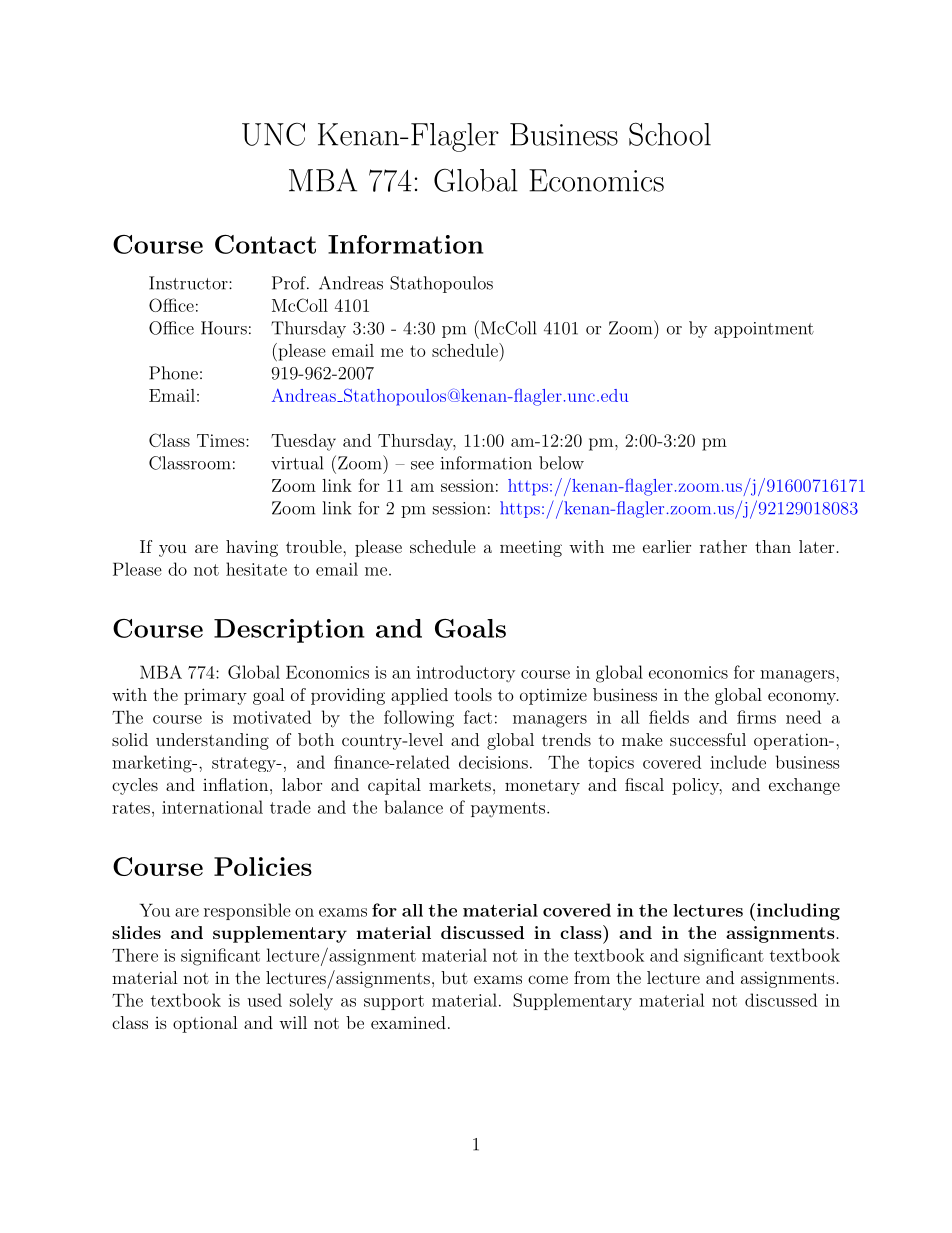 This image has width=952, height=1233. What do you see at coordinates (205, 1024) in the image?
I see `optional` at bounding box center [205, 1024].
